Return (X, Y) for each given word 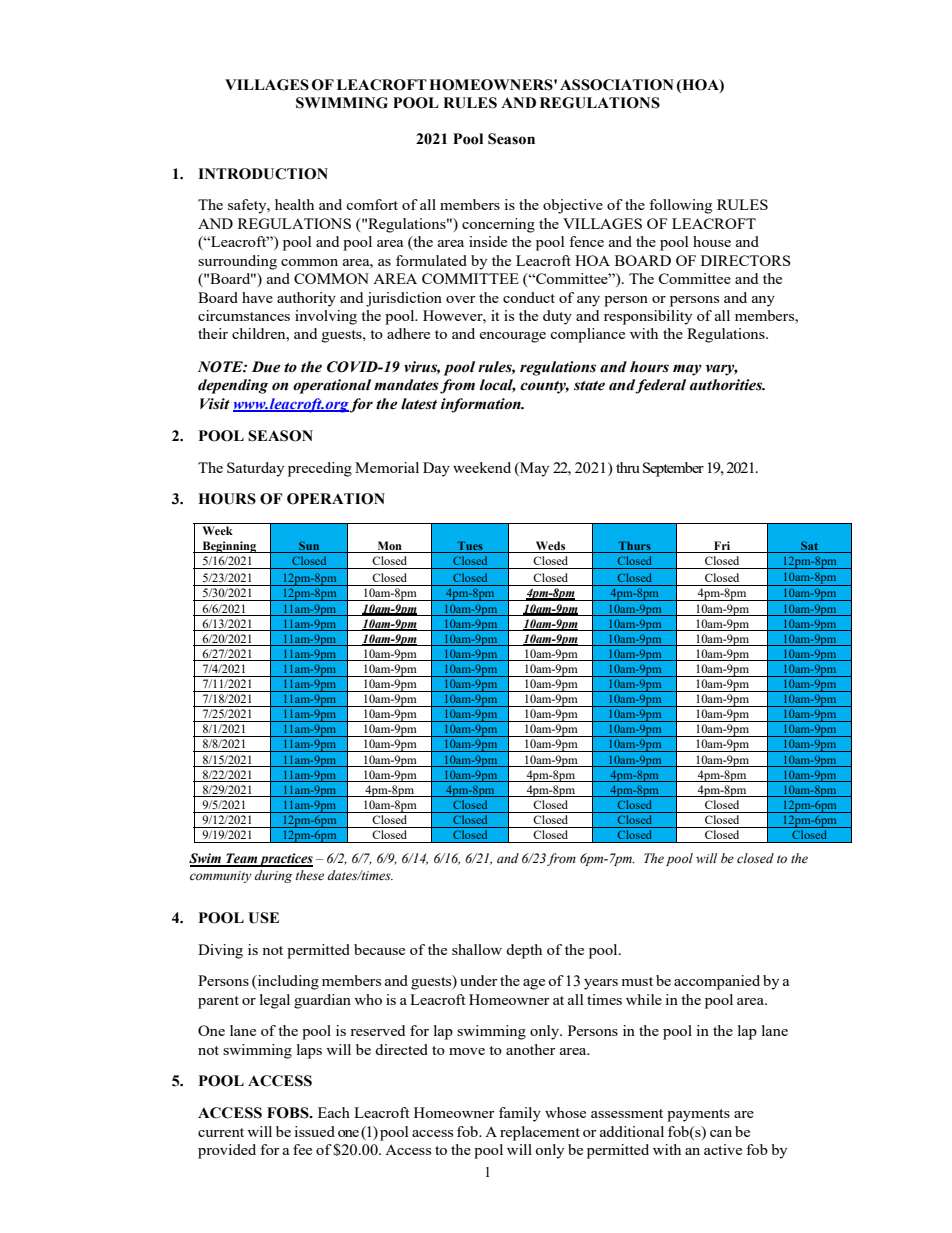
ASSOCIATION (617, 85)
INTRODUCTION (263, 174)
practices (285, 860)
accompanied (717, 982)
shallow (477, 949)
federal (660, 386)
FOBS (289, 1113)
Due (266, 367)
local (498, 386)
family (520, 1114)
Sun (309, 545)
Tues (470, 545)
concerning (498, 225)
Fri (722, 545)
